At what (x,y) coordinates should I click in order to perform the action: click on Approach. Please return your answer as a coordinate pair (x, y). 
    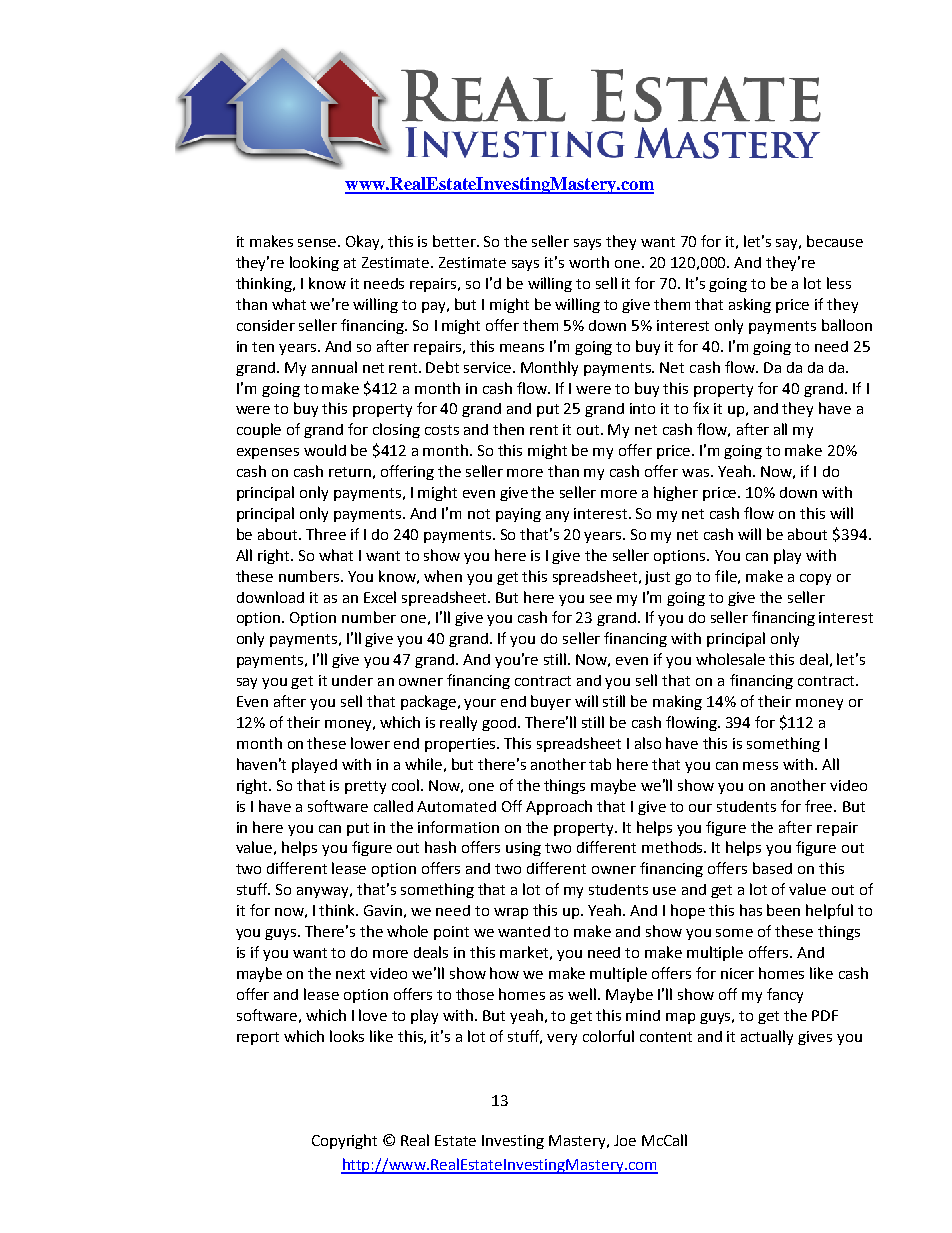
    Looking at the image, I should click on (559, 807).
